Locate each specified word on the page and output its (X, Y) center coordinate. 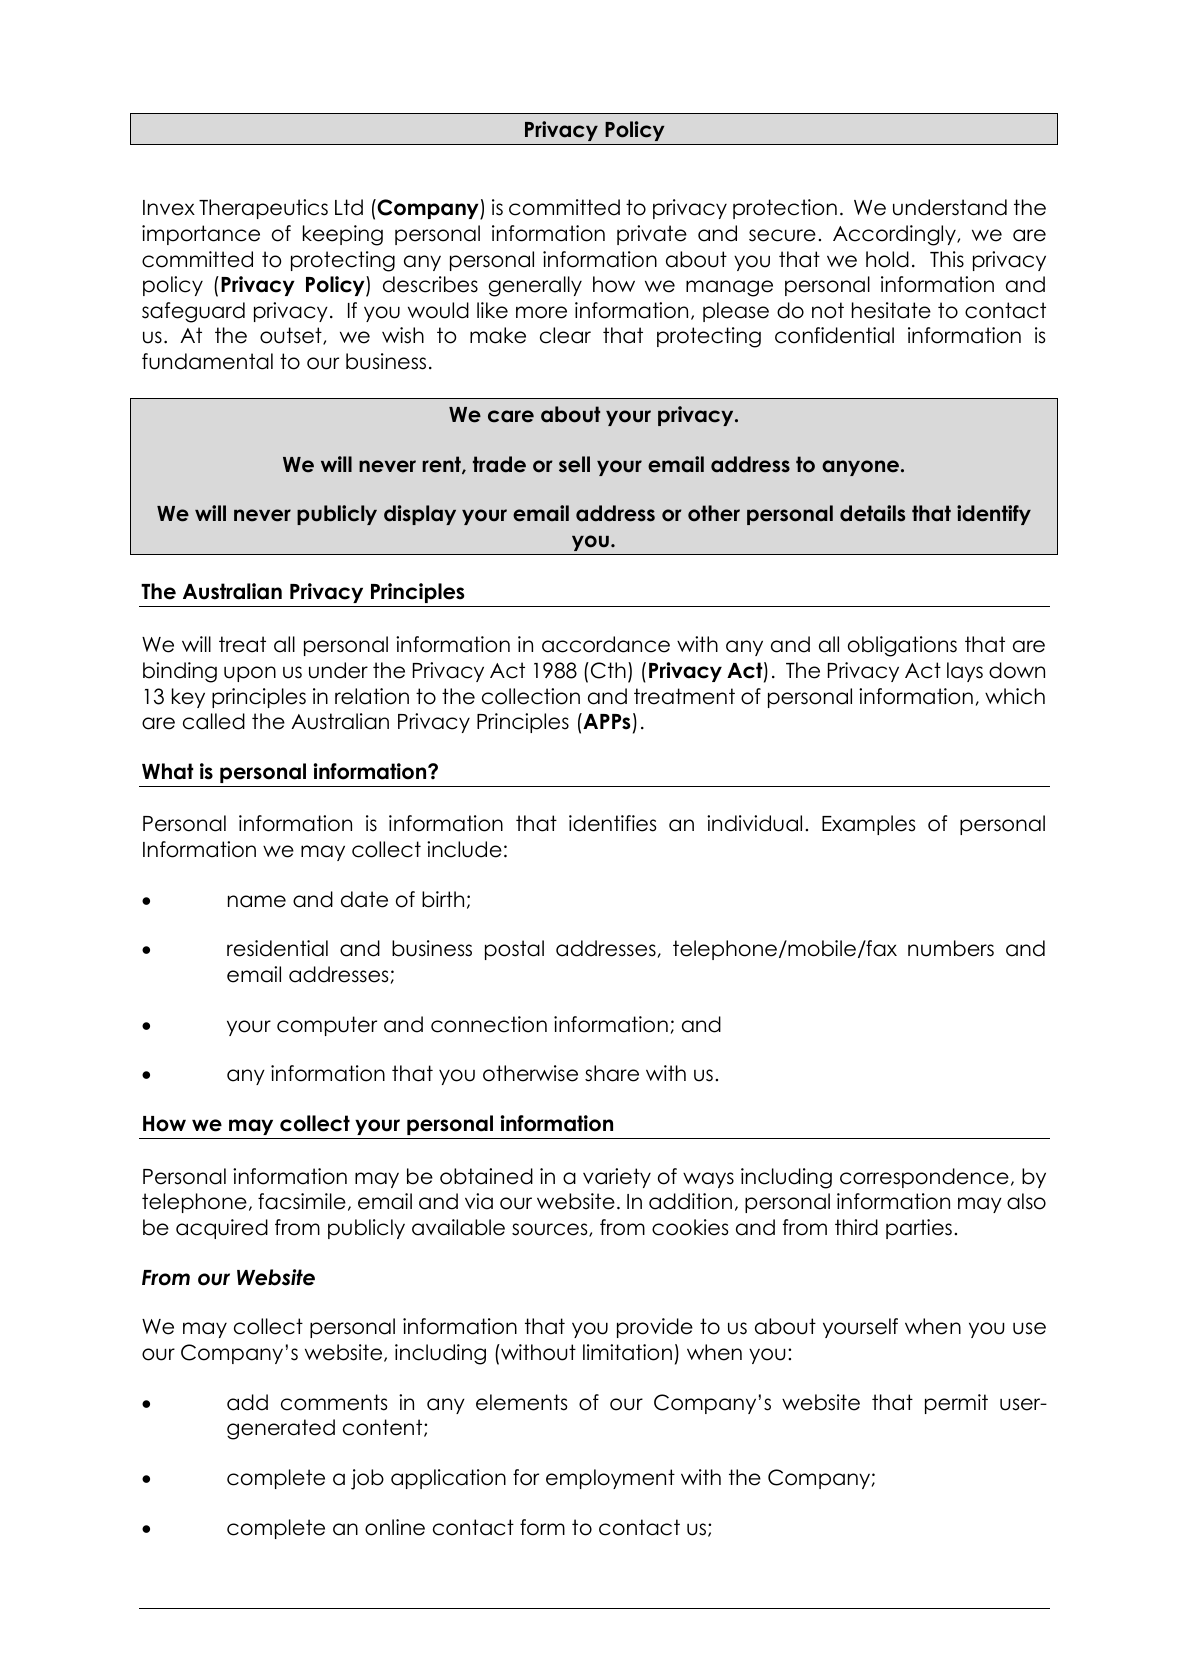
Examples (868, 825)
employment (610, 1479)
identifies (612, 823)
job (367, 1479)
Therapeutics (263, 209)
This (947, 259)
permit (956, 1404)
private (652, 235)
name (257, 901)
